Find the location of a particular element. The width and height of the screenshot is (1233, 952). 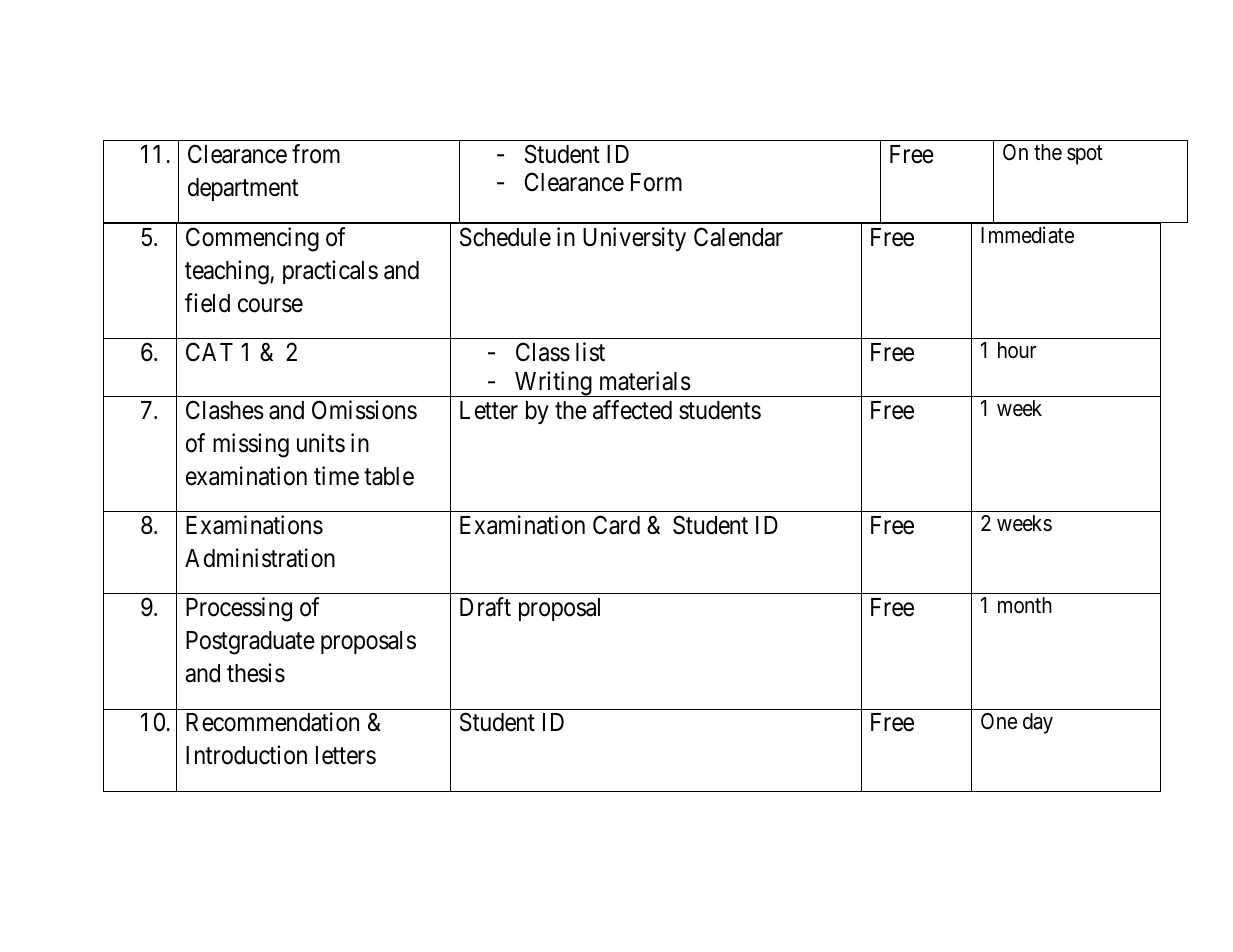

Form is located at coordinates (656, 182).
